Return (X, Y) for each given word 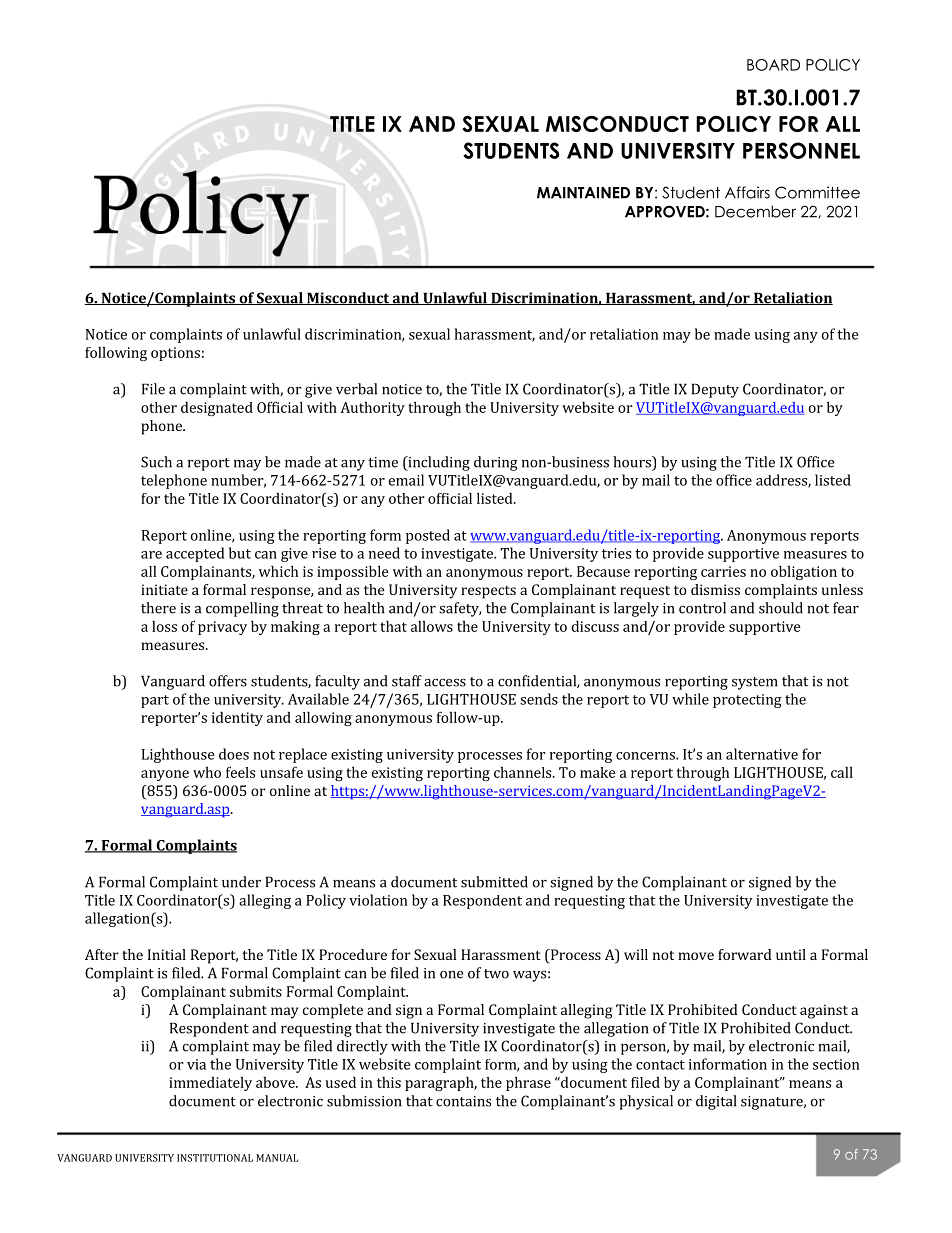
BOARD (773, 65)
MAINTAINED (583, 193)
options (175, 354)
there (158, 608)
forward (745, 954)
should (781, 608)
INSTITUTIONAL (215, 1158)
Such (156, 462)
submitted (494, 882)
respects (488, 592)
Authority (372, 409)
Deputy (715, 390)
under (241, 882)
